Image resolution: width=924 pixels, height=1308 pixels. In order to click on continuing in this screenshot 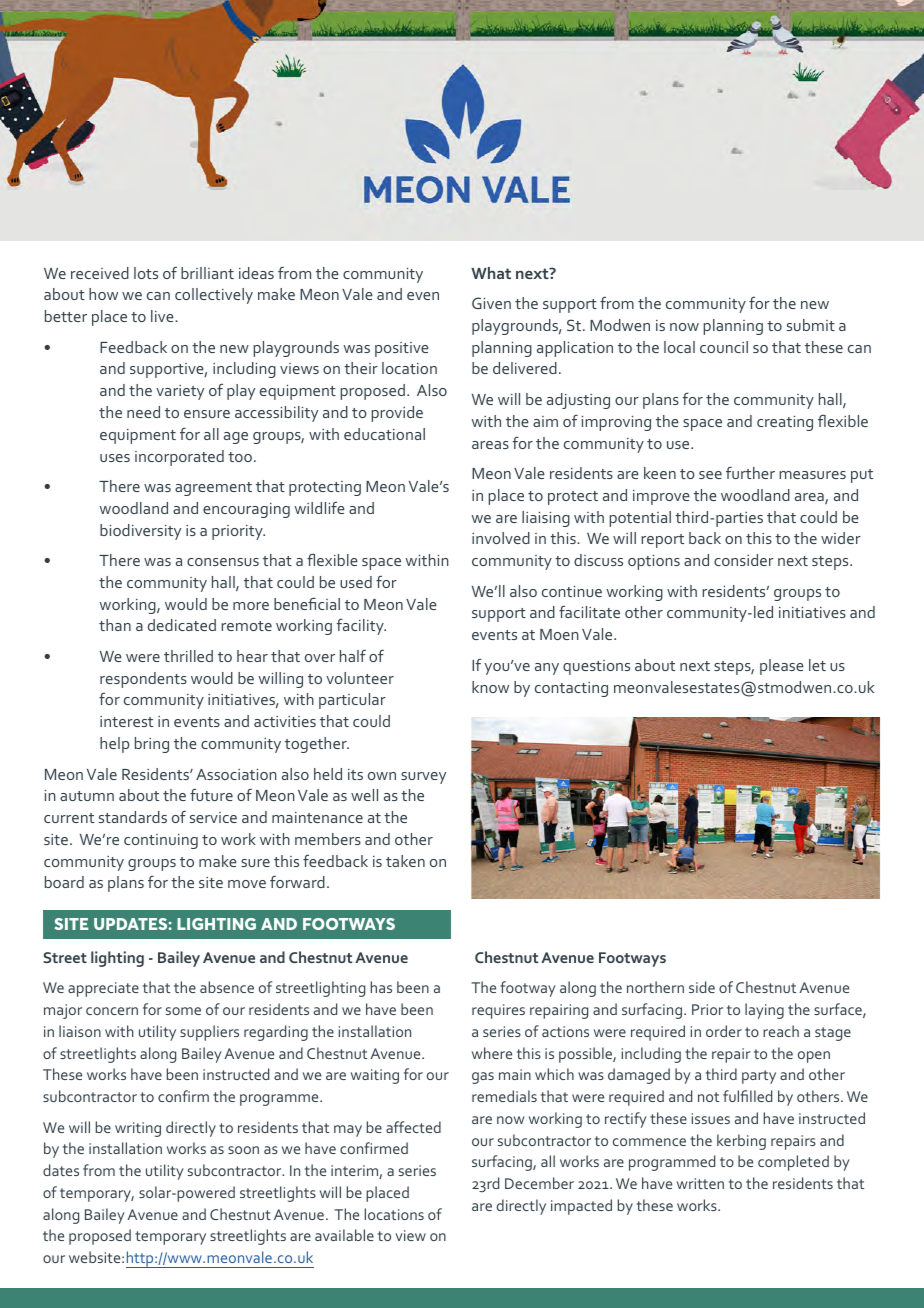, I will do `click(161, 841)`.
